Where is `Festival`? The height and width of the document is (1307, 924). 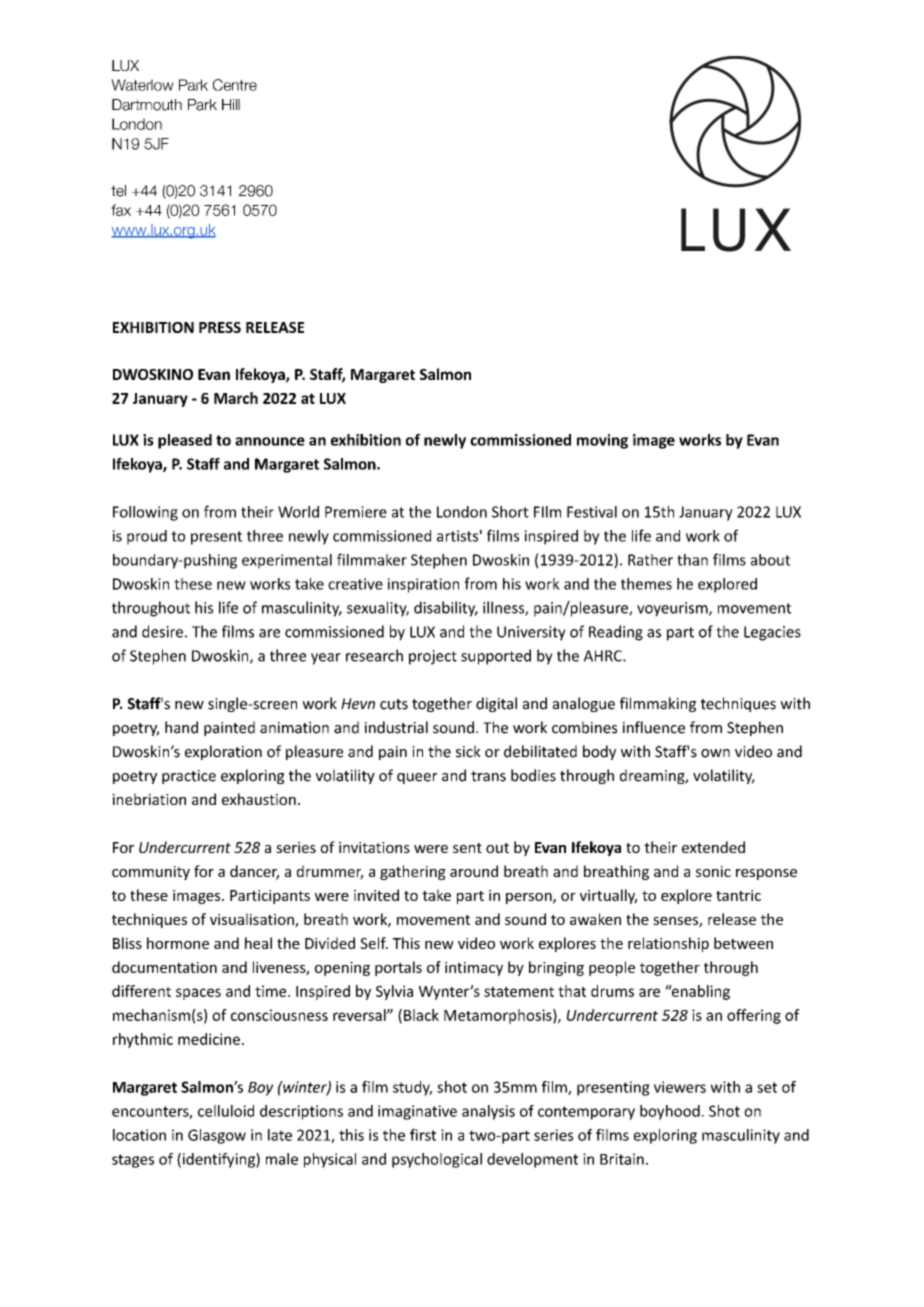
Festival is located at coordinates (592, 512).
